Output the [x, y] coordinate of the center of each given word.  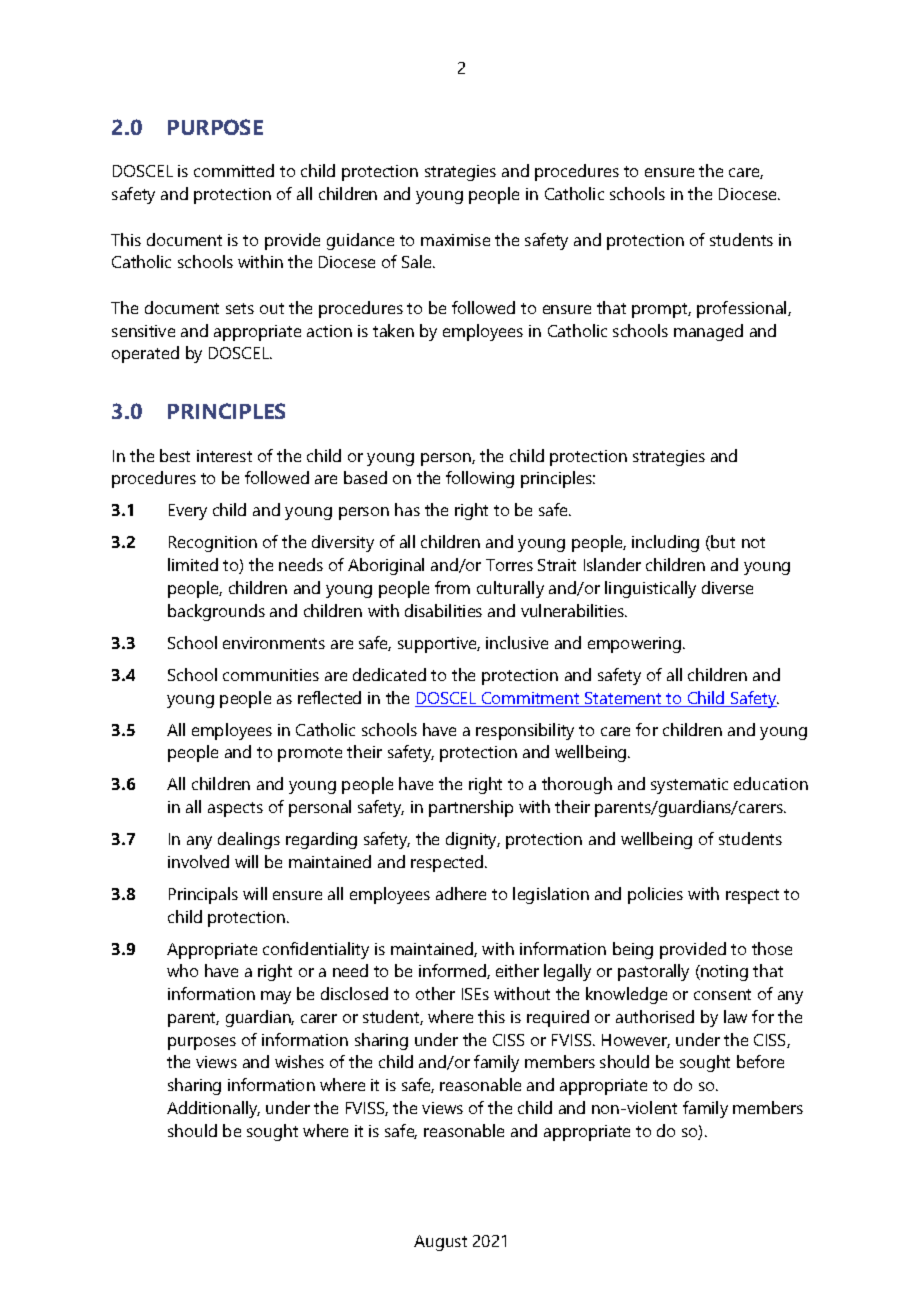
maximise [455, 240]
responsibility [525, 731]
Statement [623, 699]
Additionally [213, 1109]
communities [271, 675]
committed [234, 170]
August [440, 1243]
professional [743, 309]
